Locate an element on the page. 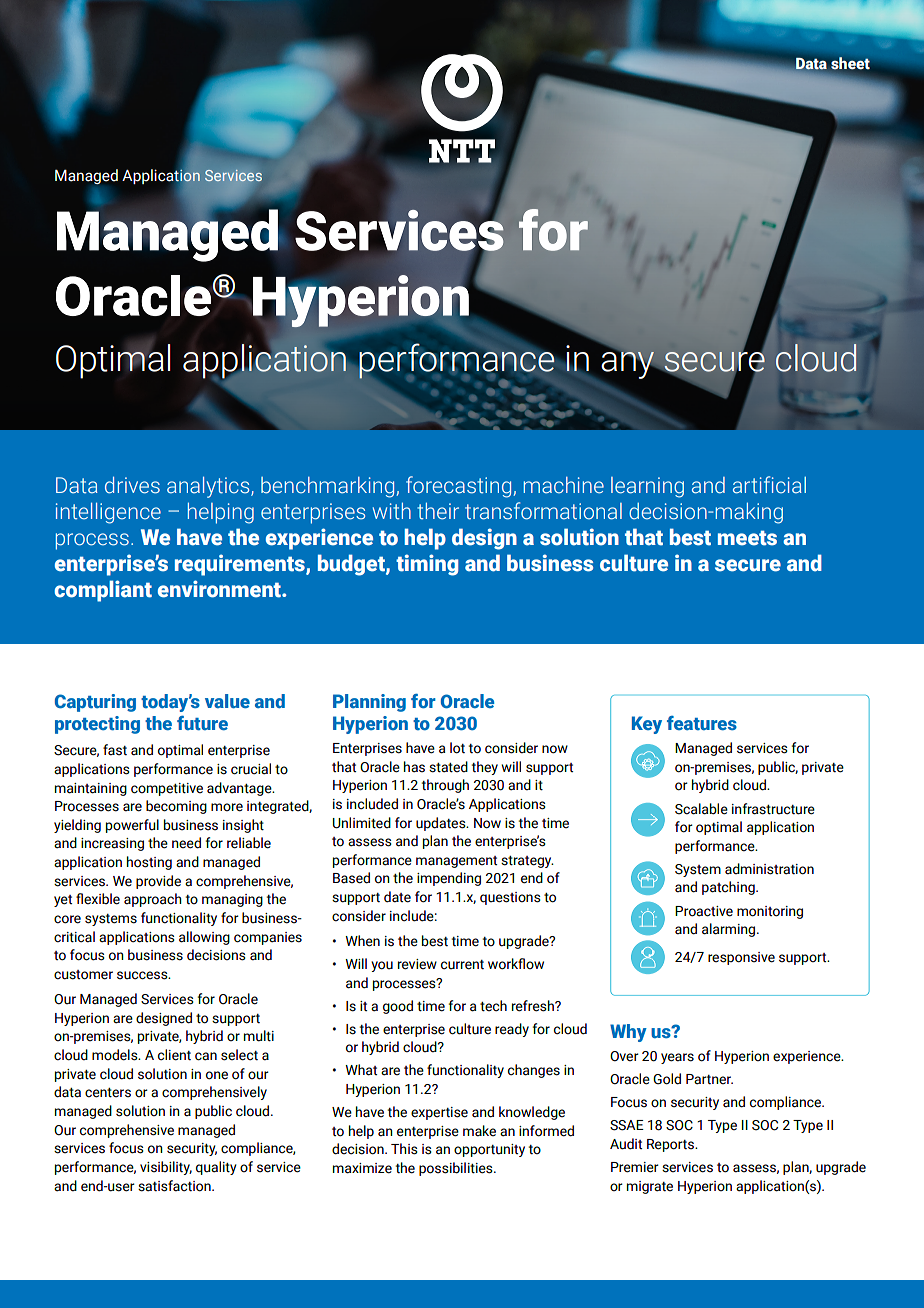  satisfaction is located at coordinates (175, 1186).
